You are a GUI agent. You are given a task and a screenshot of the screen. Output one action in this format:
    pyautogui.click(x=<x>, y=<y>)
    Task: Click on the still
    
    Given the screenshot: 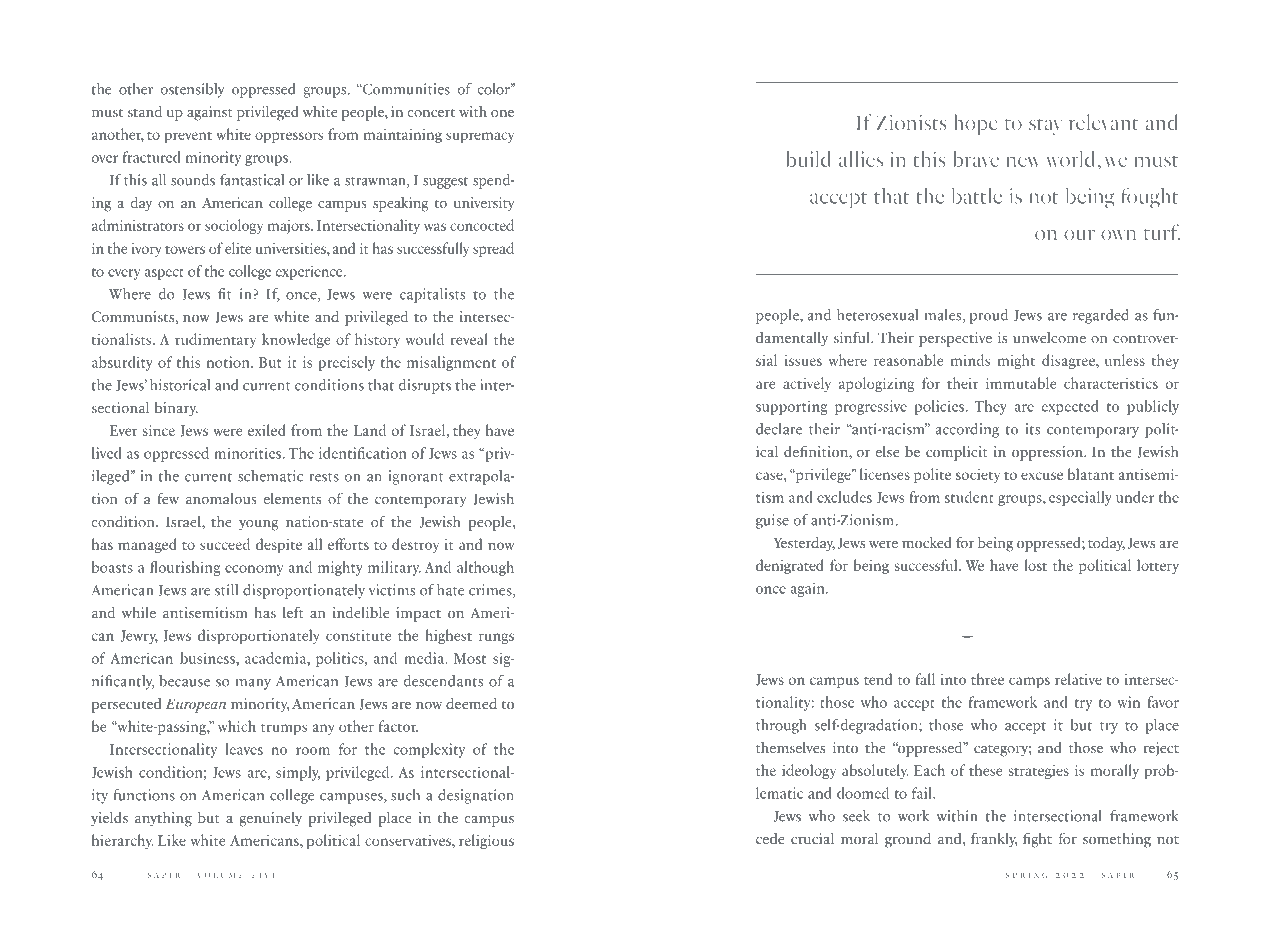 What is the action you would take?
    pyautogui.click(x=226, y=590)
